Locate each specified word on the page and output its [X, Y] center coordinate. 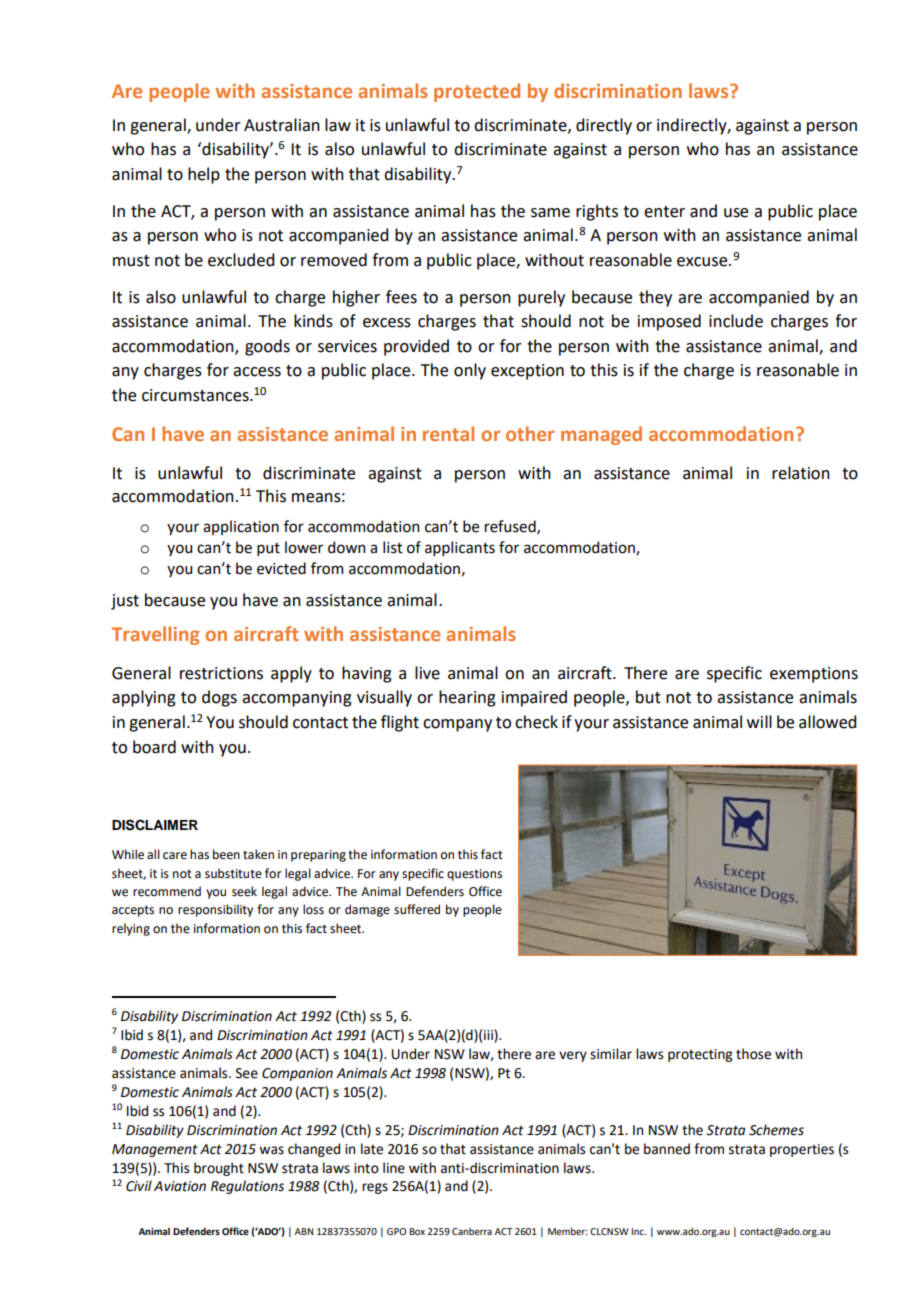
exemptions [814, 675]
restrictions [221, 673]
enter [664, 212]
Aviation [180, 1186]
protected [477, 92]
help [204, 175]
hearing [467, 698]
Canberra [472, 1231]
